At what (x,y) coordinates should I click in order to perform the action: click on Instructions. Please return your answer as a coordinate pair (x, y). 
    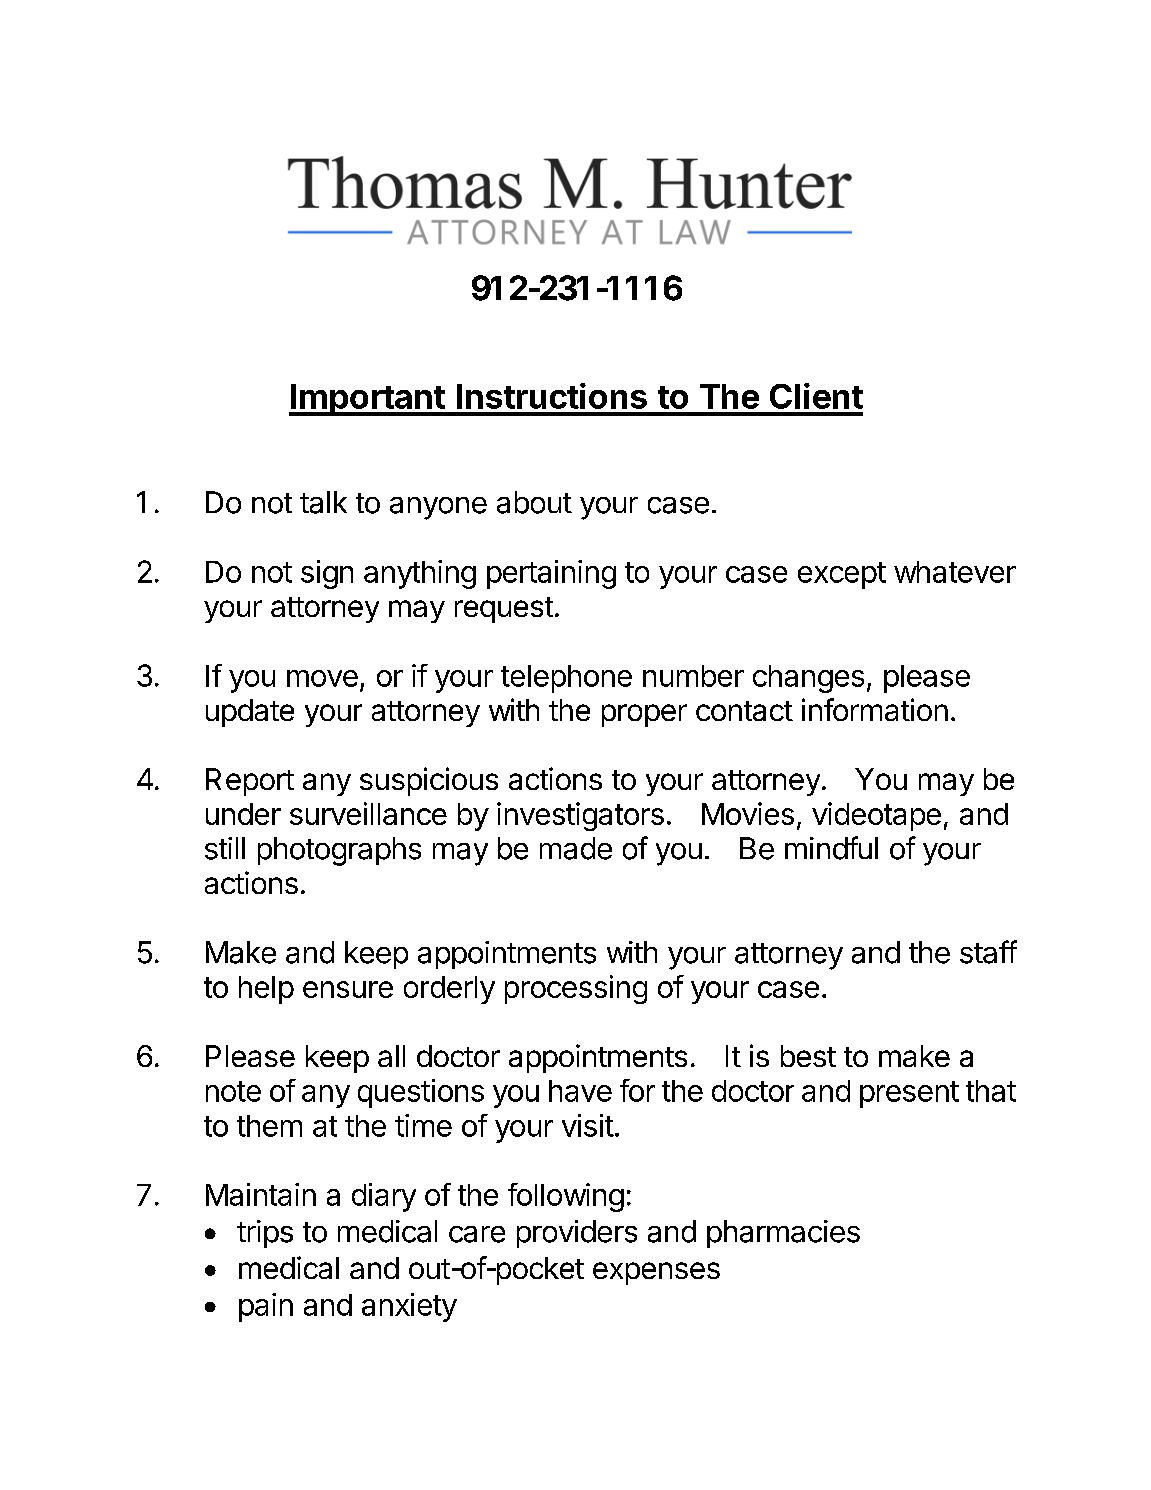
    Looking at the image, I should click on (552, 396).
